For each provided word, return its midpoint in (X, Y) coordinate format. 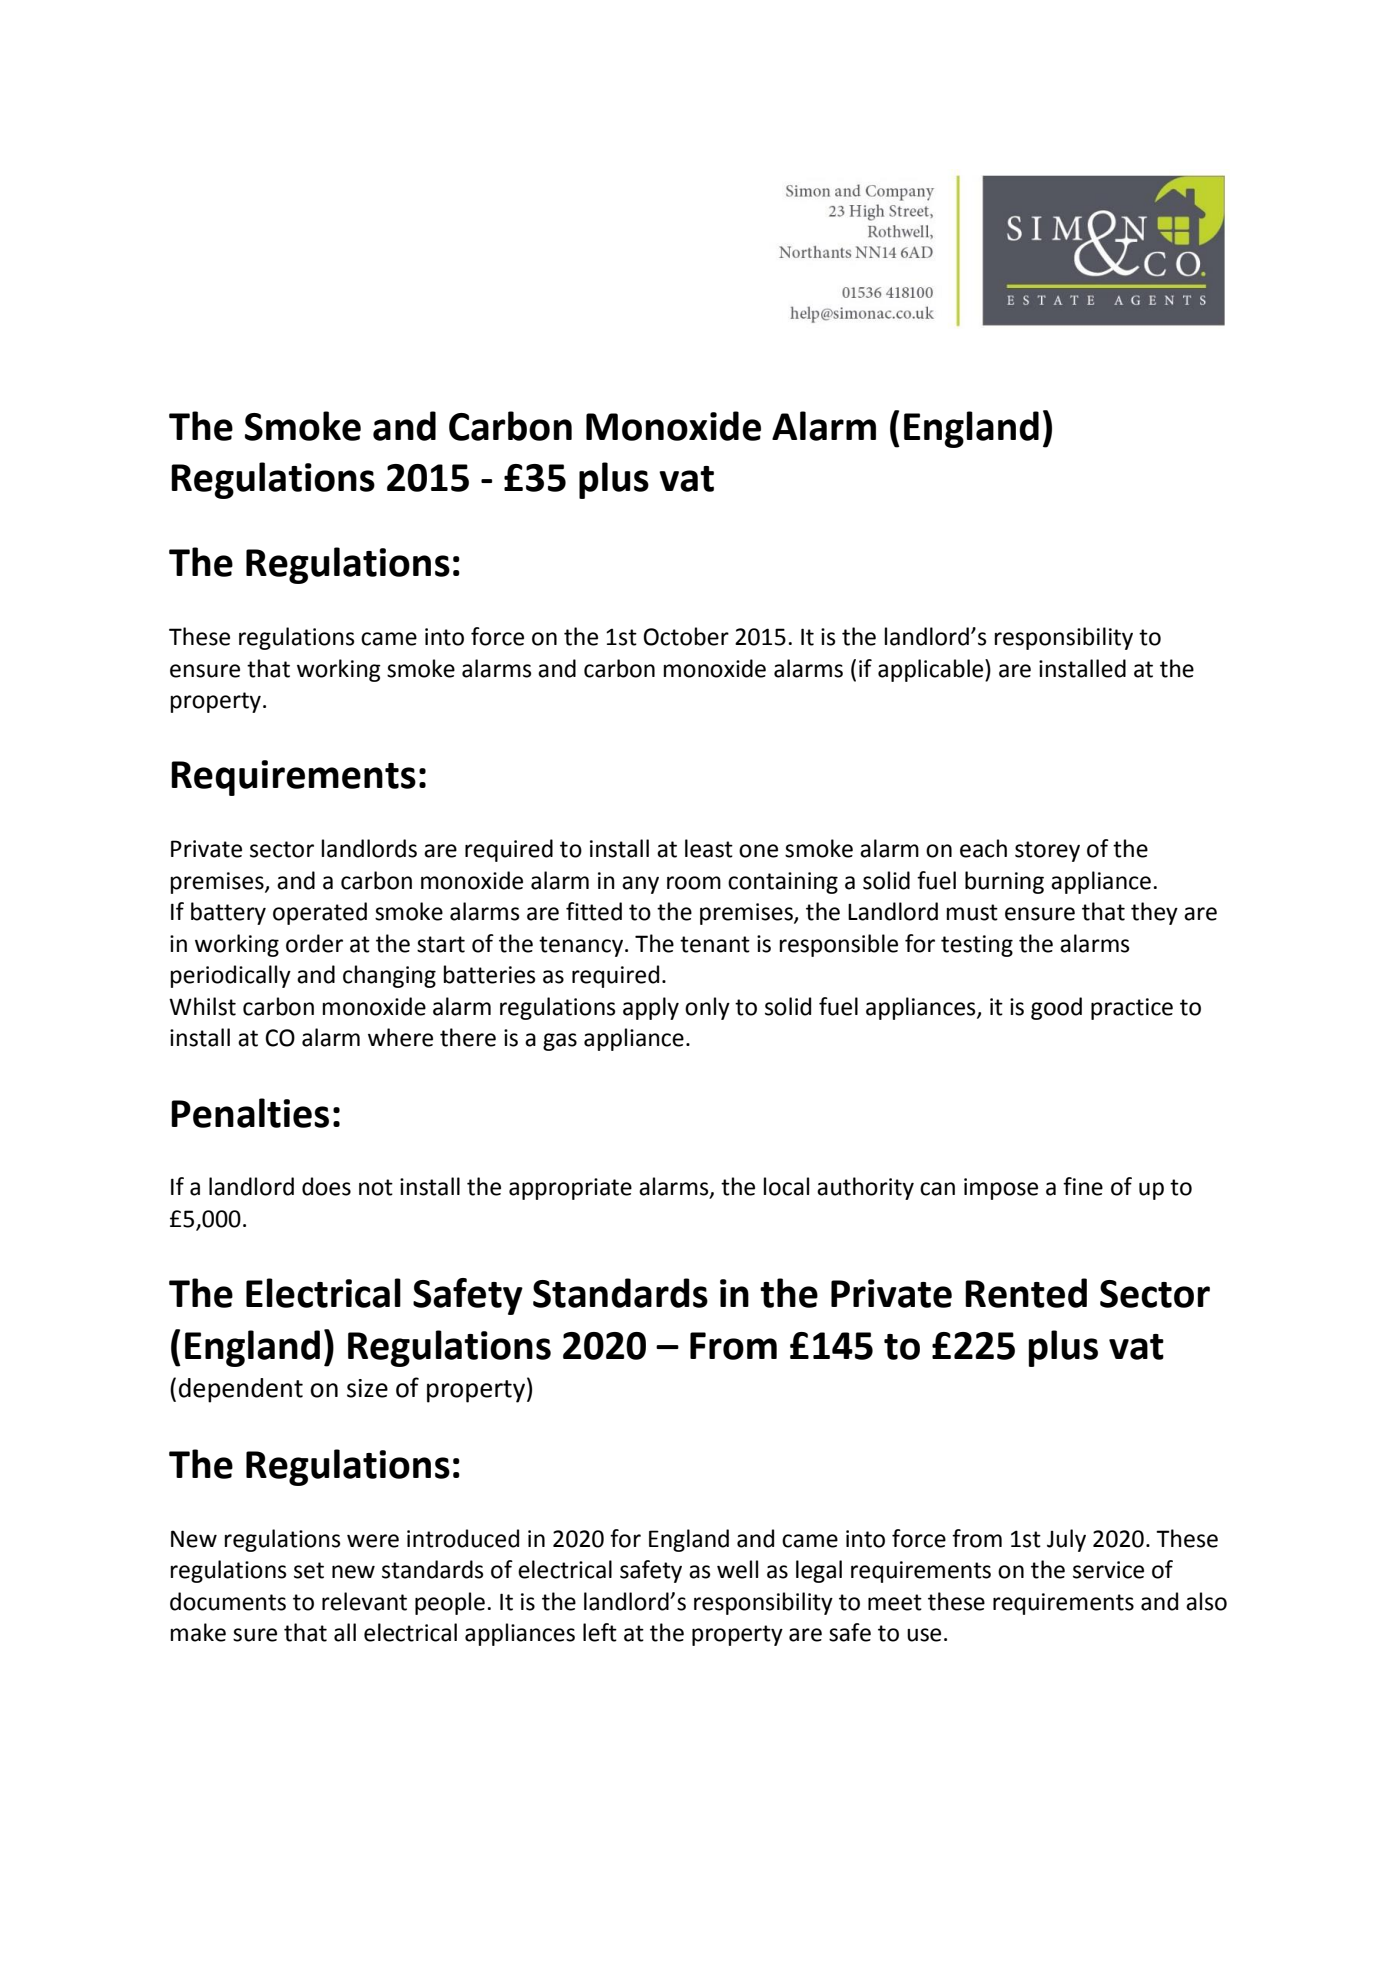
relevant (364, 1601)
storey (1047, 851)
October (686, 636)
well (737, 1569)
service (1108, 1570)
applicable (932, 670)
